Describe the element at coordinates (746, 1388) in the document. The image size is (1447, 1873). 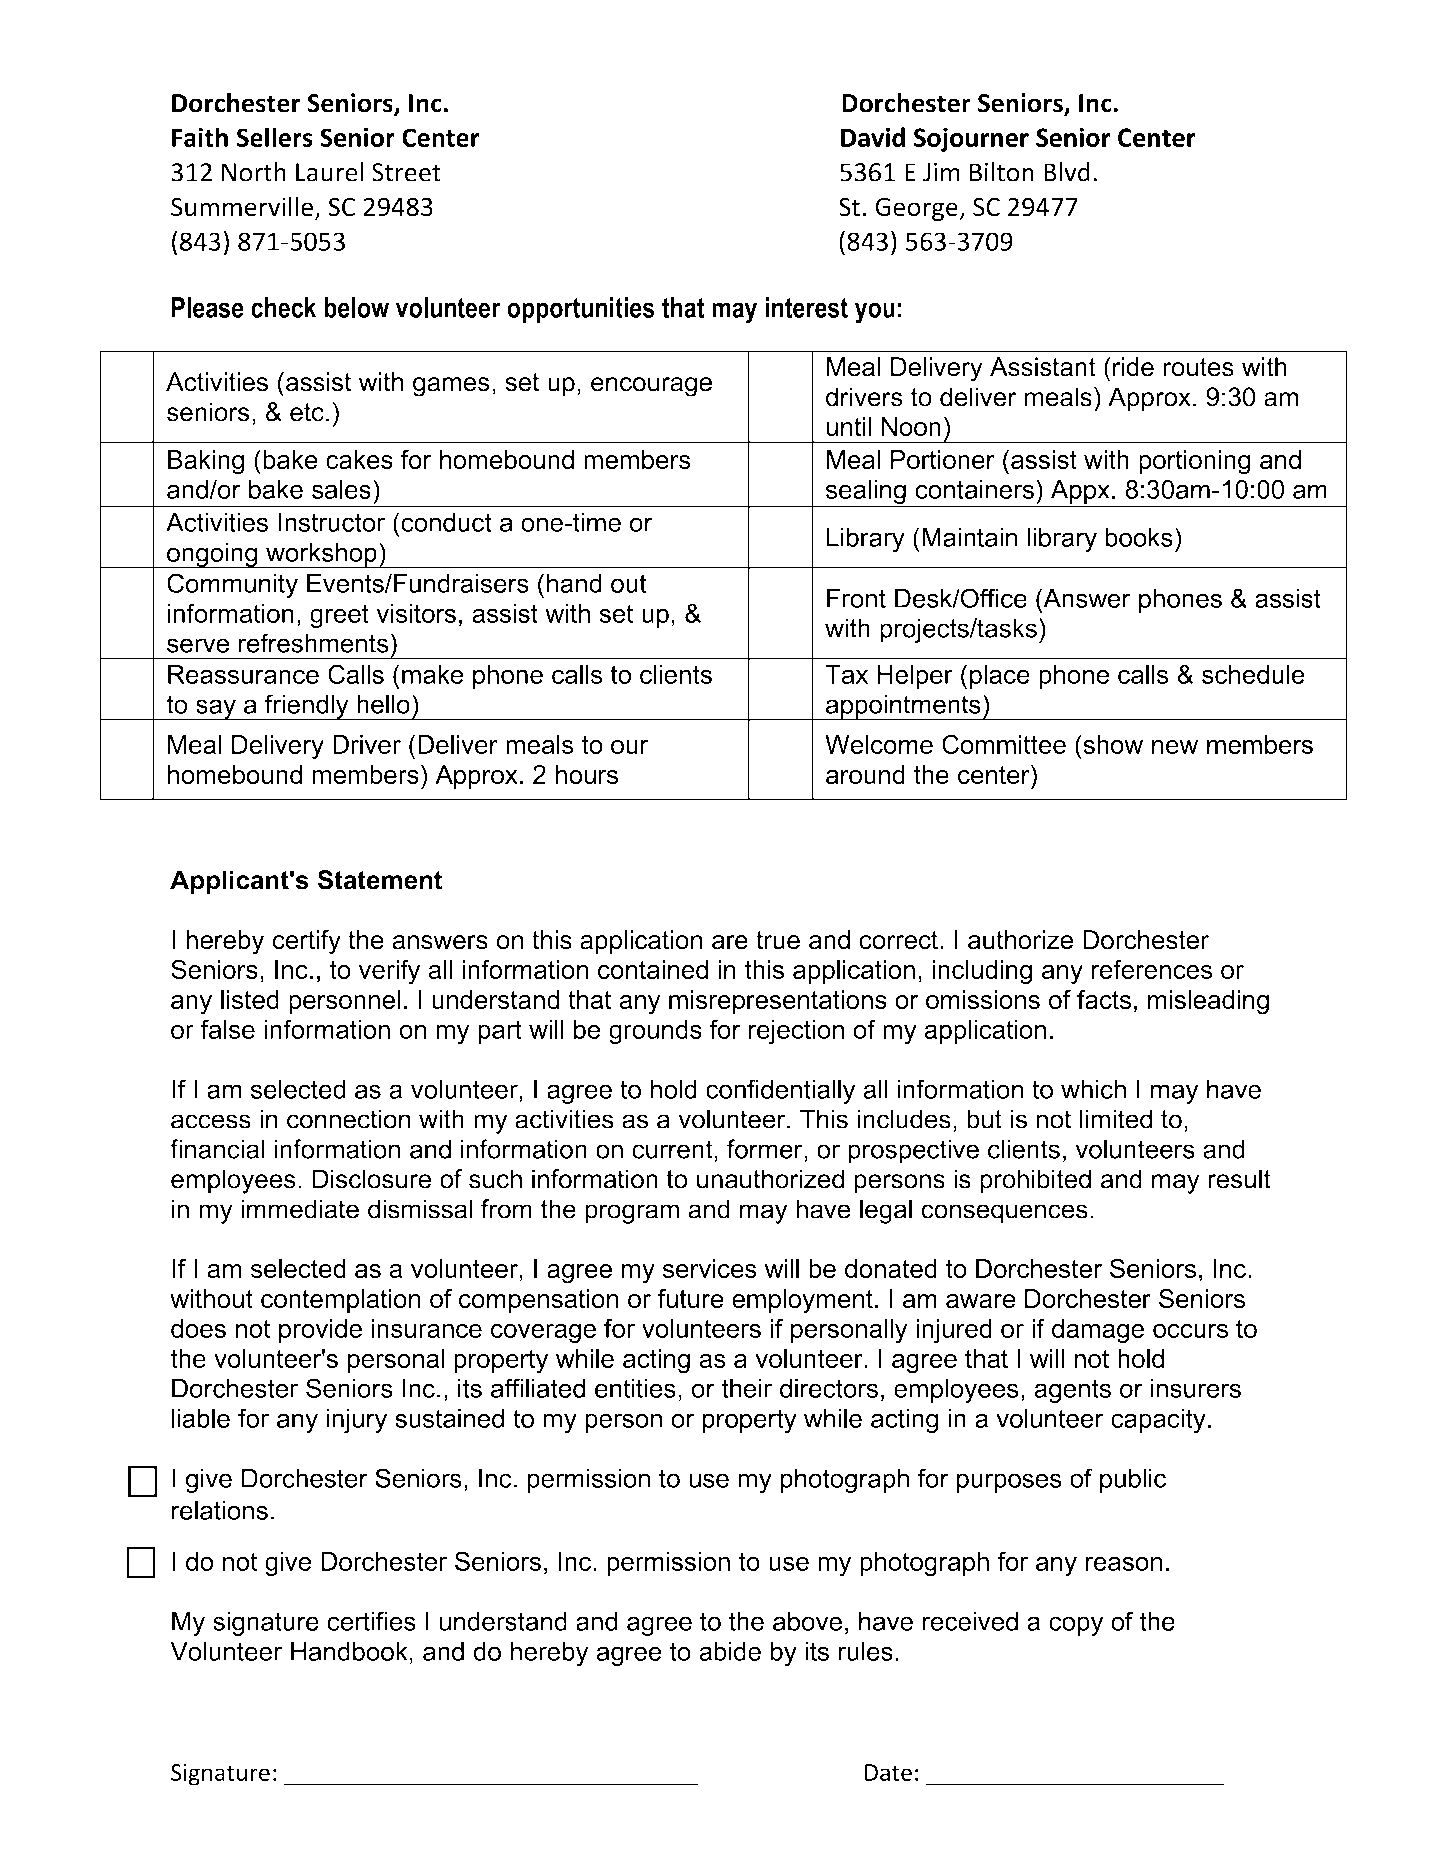
I see `their` at that location.
